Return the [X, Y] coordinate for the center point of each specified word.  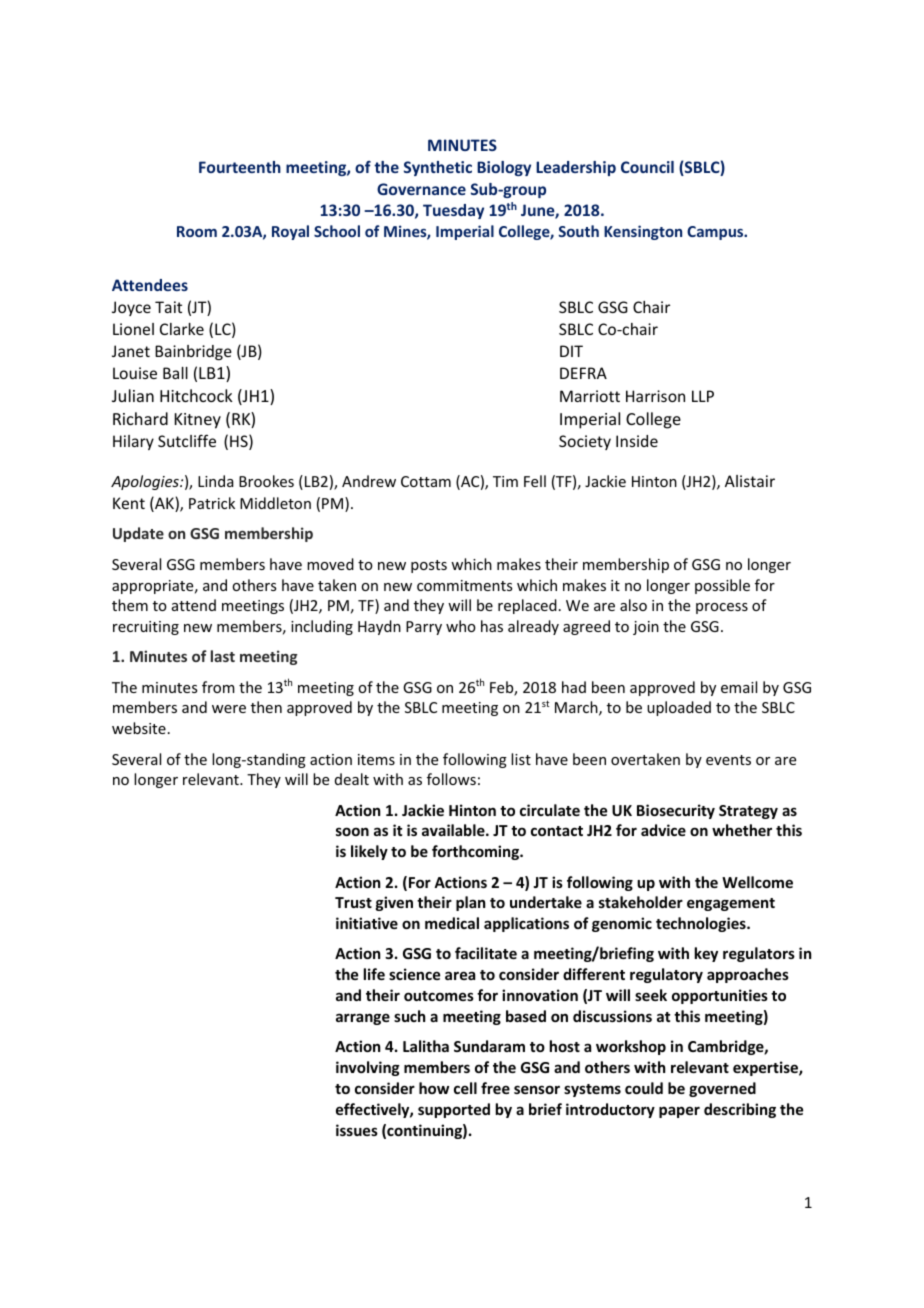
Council [647, 167]
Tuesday [453, 211]
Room [197, 231]
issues [357, 1130]
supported [454, 1110]
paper [679, 1112]
